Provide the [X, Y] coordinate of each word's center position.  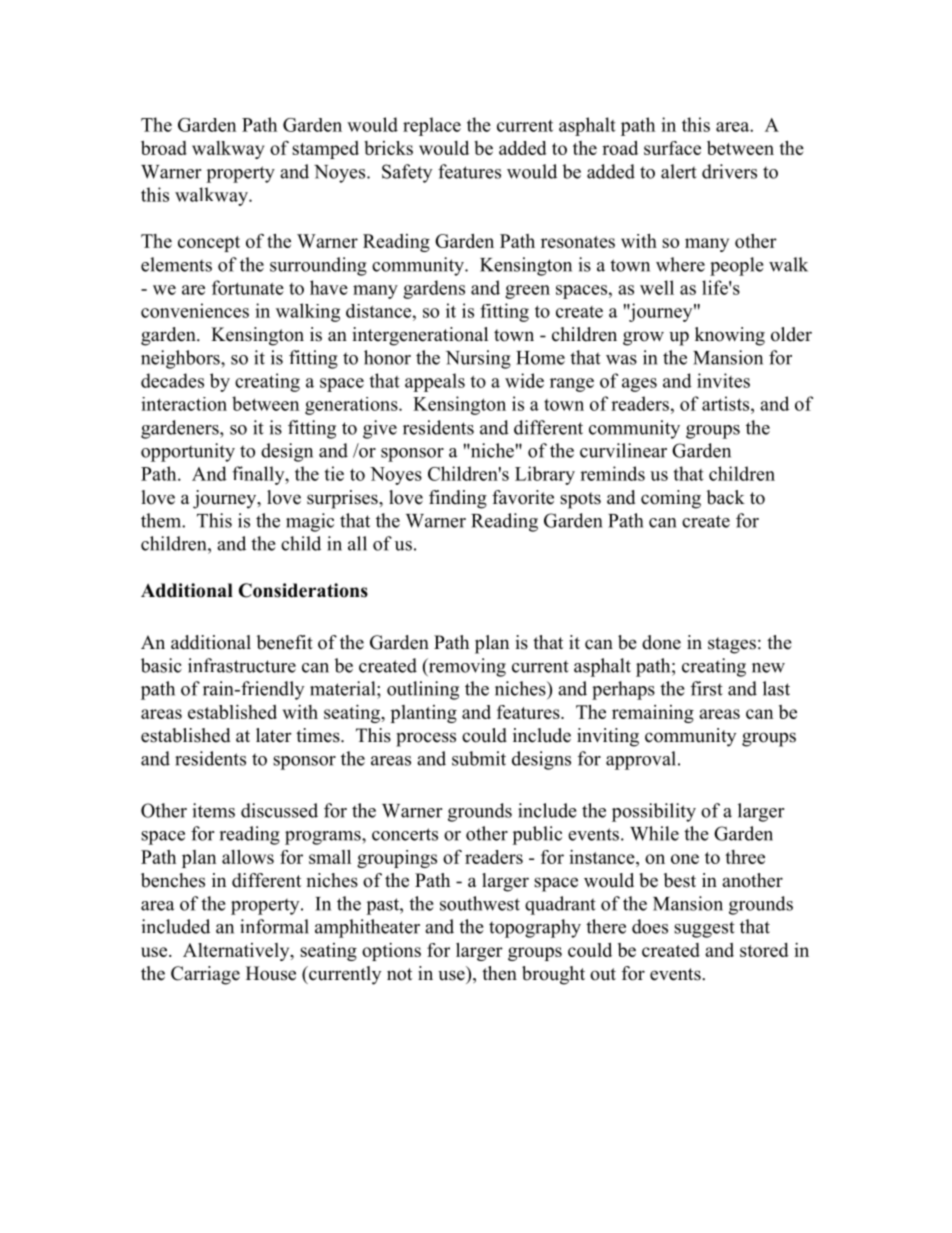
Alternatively [237, 952]
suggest [704, 930]
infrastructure [242, 665]
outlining [423, 690]
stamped [325, 150]
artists [727, 403]
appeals [435, 382]
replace [432, 126]
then [499, 973]
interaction [184, 404]
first [707, 688]
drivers [729, 171]
